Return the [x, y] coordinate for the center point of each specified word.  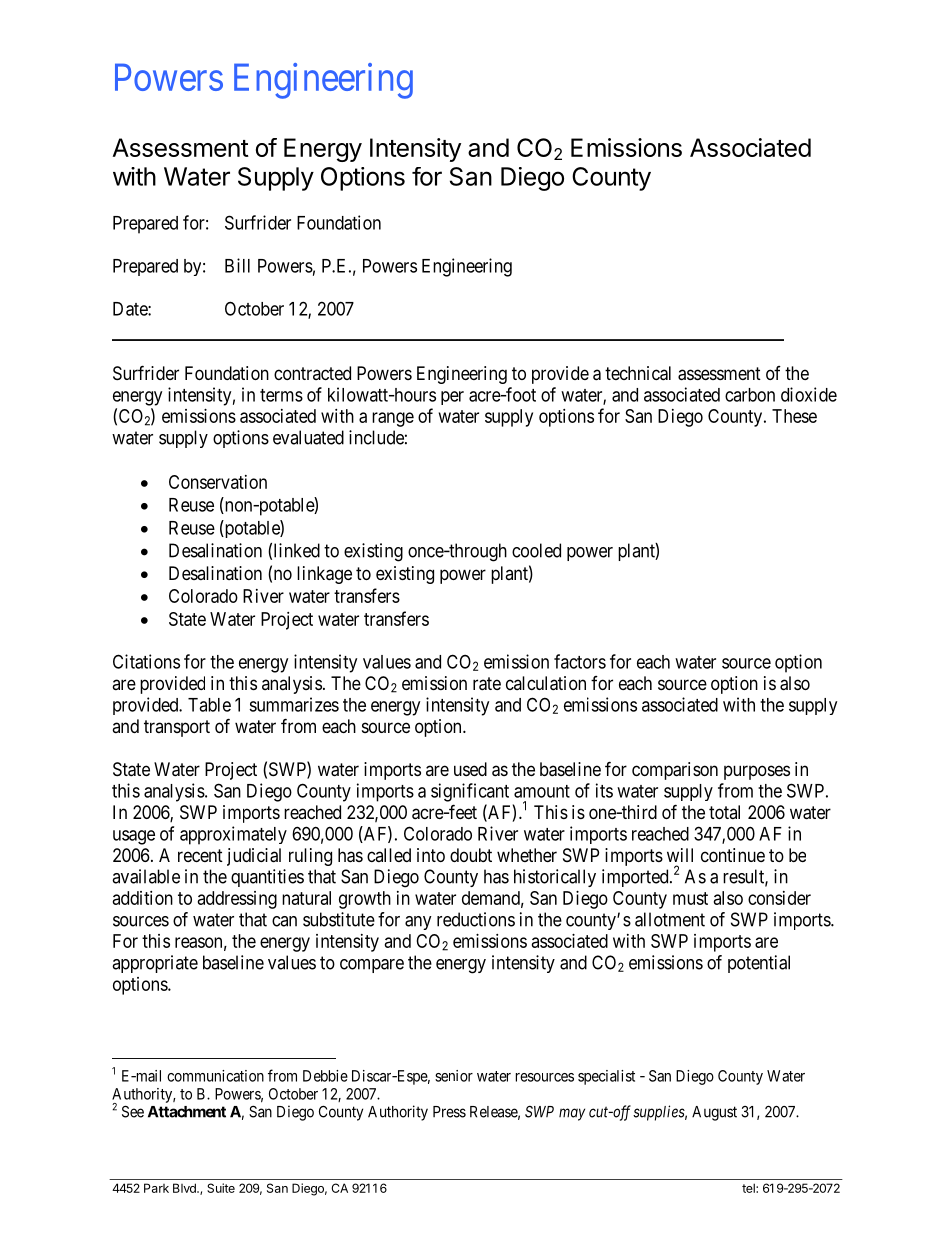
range [393, 419]
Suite [221, 1188]
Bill [237, 265]
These [794, 416]
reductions [476, 919]
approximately [233, 835]
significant [470, 792]
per [452, 398]
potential [759, 964]
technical [638, 373]
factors [580, 661]
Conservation [218, 482]
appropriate [155, 964]
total [724, 812]
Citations [146, 661]
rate [487, 684]
